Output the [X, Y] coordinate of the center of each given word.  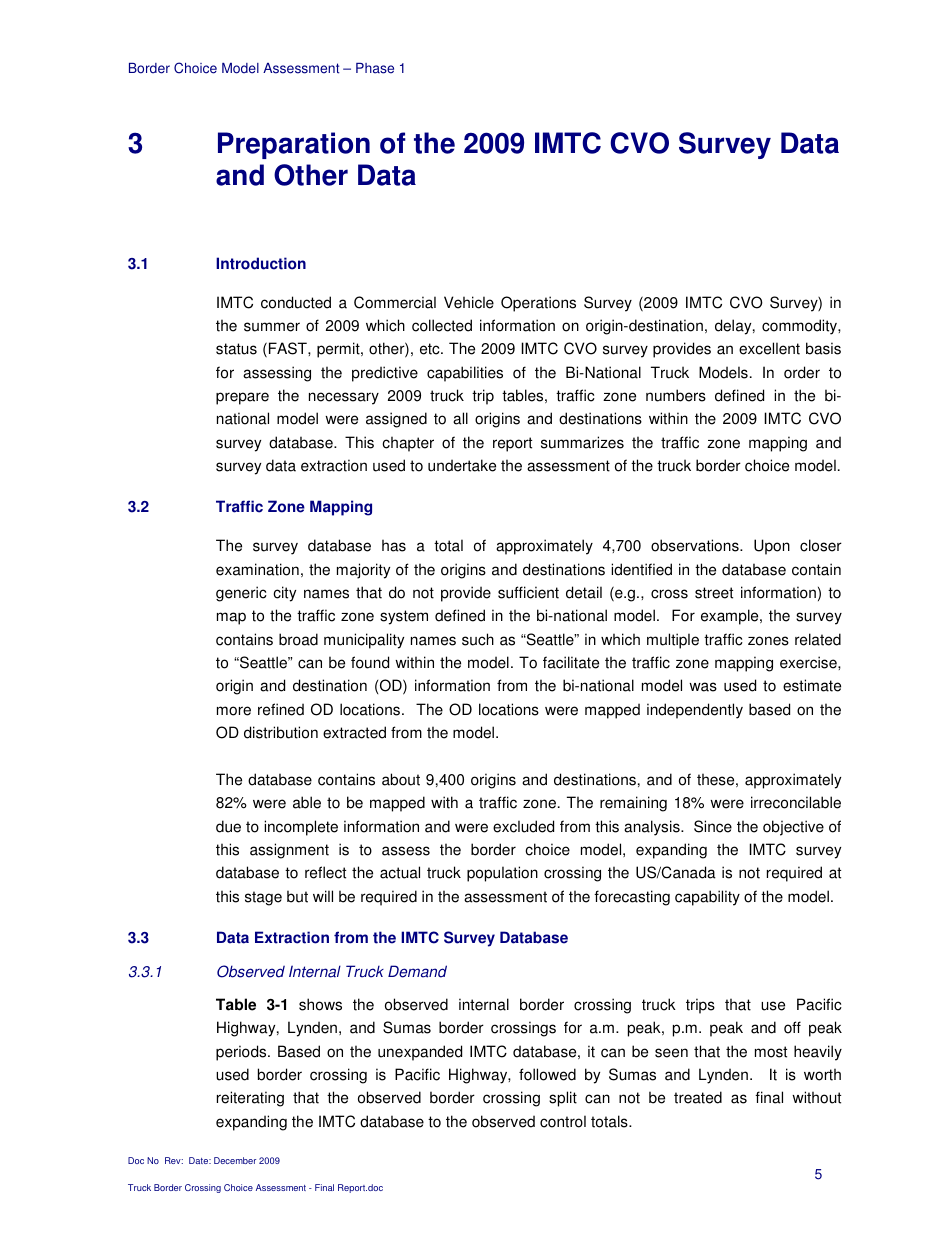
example [731, 617]
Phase [375, 68]
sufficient [528, 592]
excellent [769, 348]
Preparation [294, 145]
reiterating [250, 1099]
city [284, 594]
